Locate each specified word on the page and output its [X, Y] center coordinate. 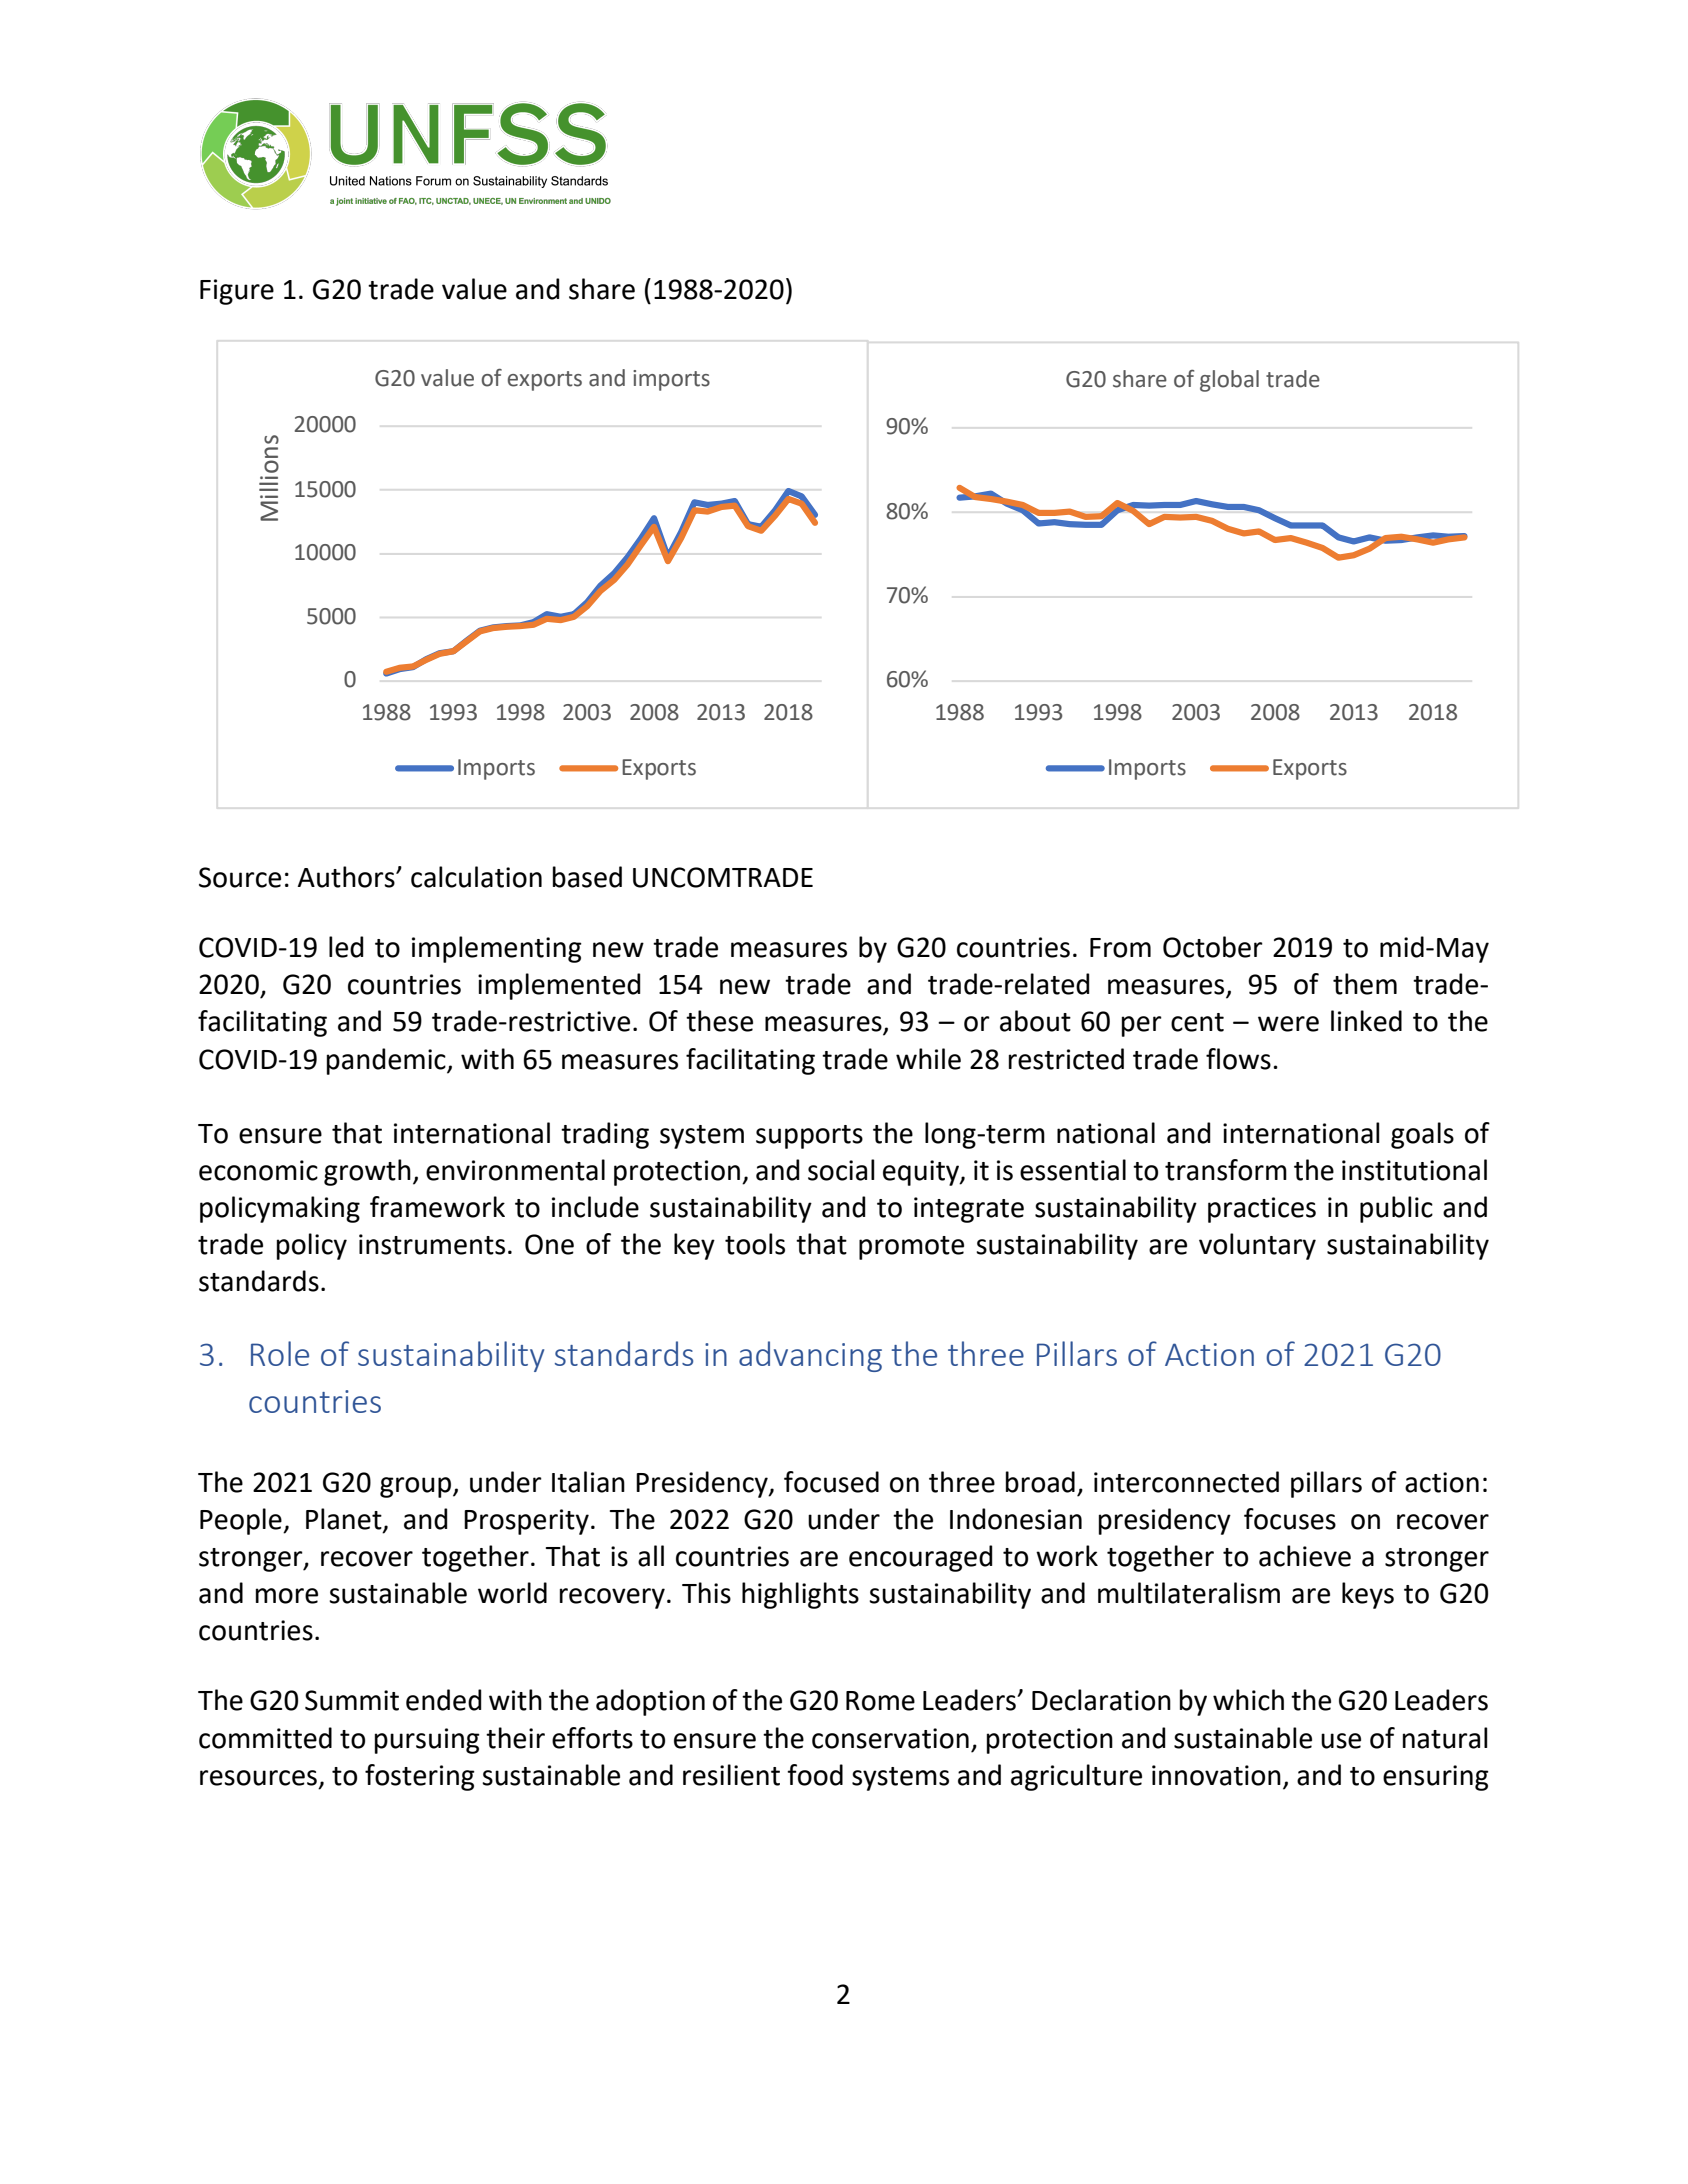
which [1248, 1700]
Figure [237, 292]
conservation [890, 1738]
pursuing [427, 1741]
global [1229, 381]
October [1213, 947]
